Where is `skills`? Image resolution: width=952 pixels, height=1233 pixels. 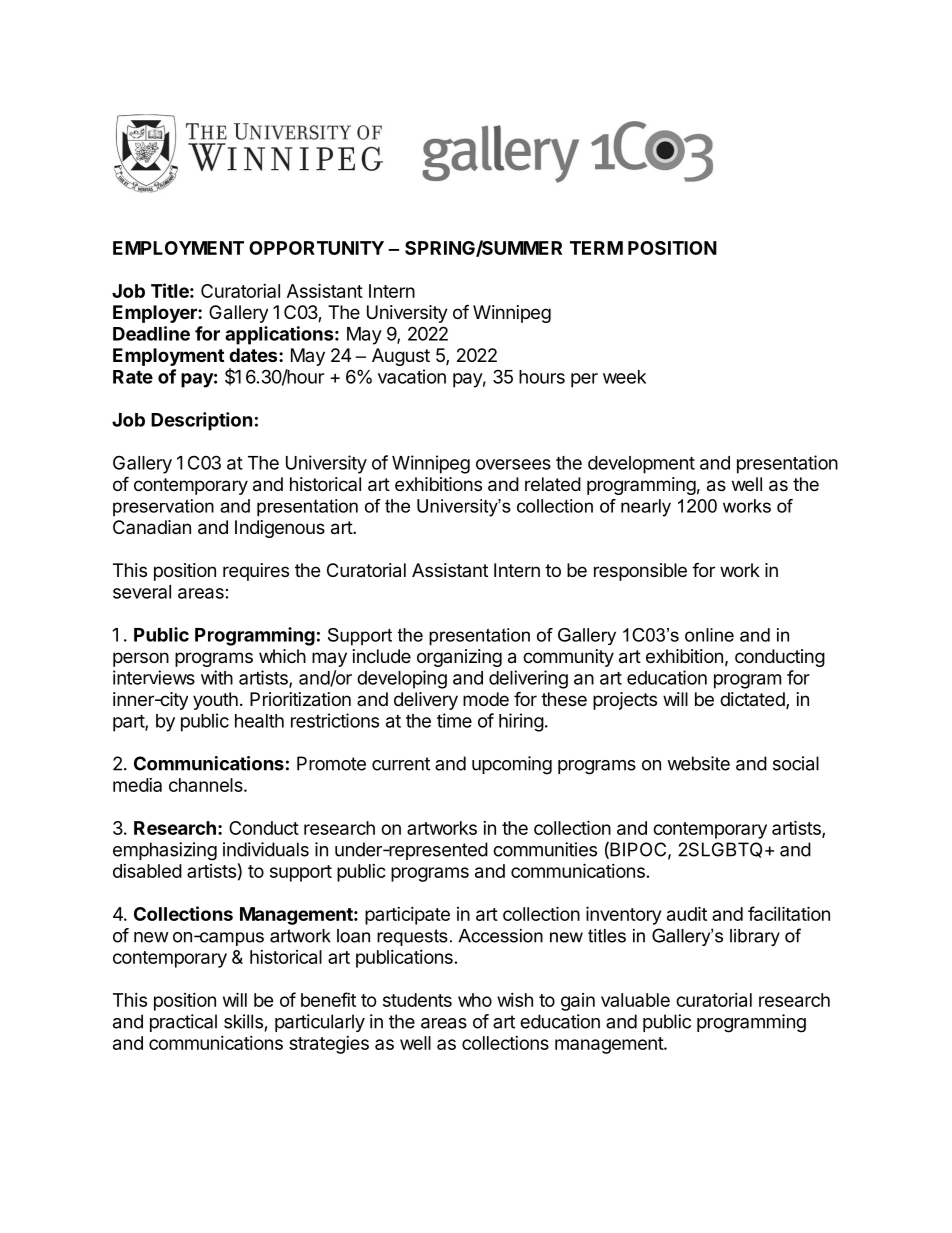
skills is located at coordinates (243, 1021).
